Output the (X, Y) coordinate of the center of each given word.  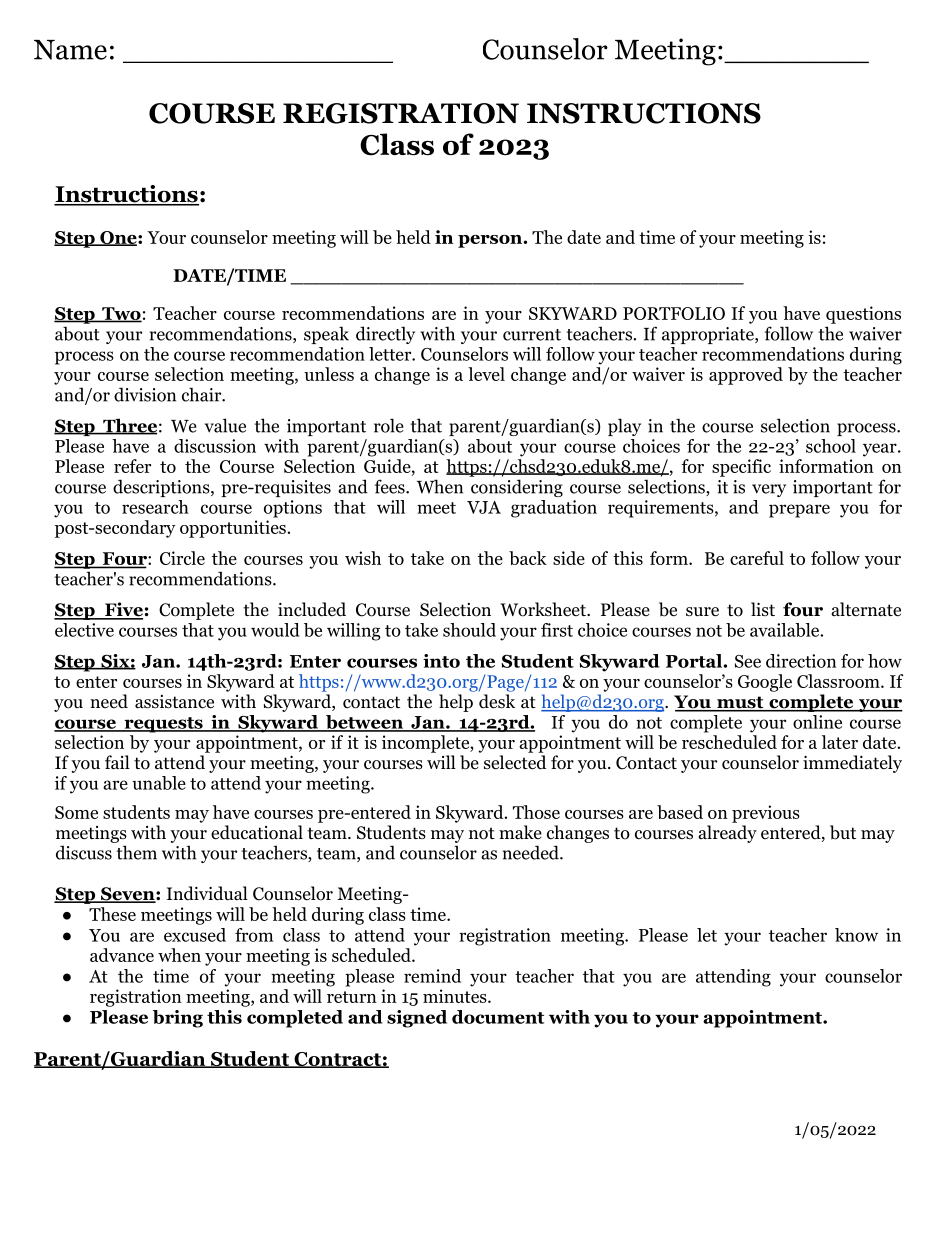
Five (123, 610)
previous (766, 814)
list (763, 609)
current (532, 335)
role (389, 425)
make (520, 832)
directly (385, 335)
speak (326, 335)
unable (159, 783)
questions (863, 315)
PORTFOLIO (674, 313)
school (831, 446)
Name (70, 50)
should (469, 630)
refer (132, 466)
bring (178, 1019)
